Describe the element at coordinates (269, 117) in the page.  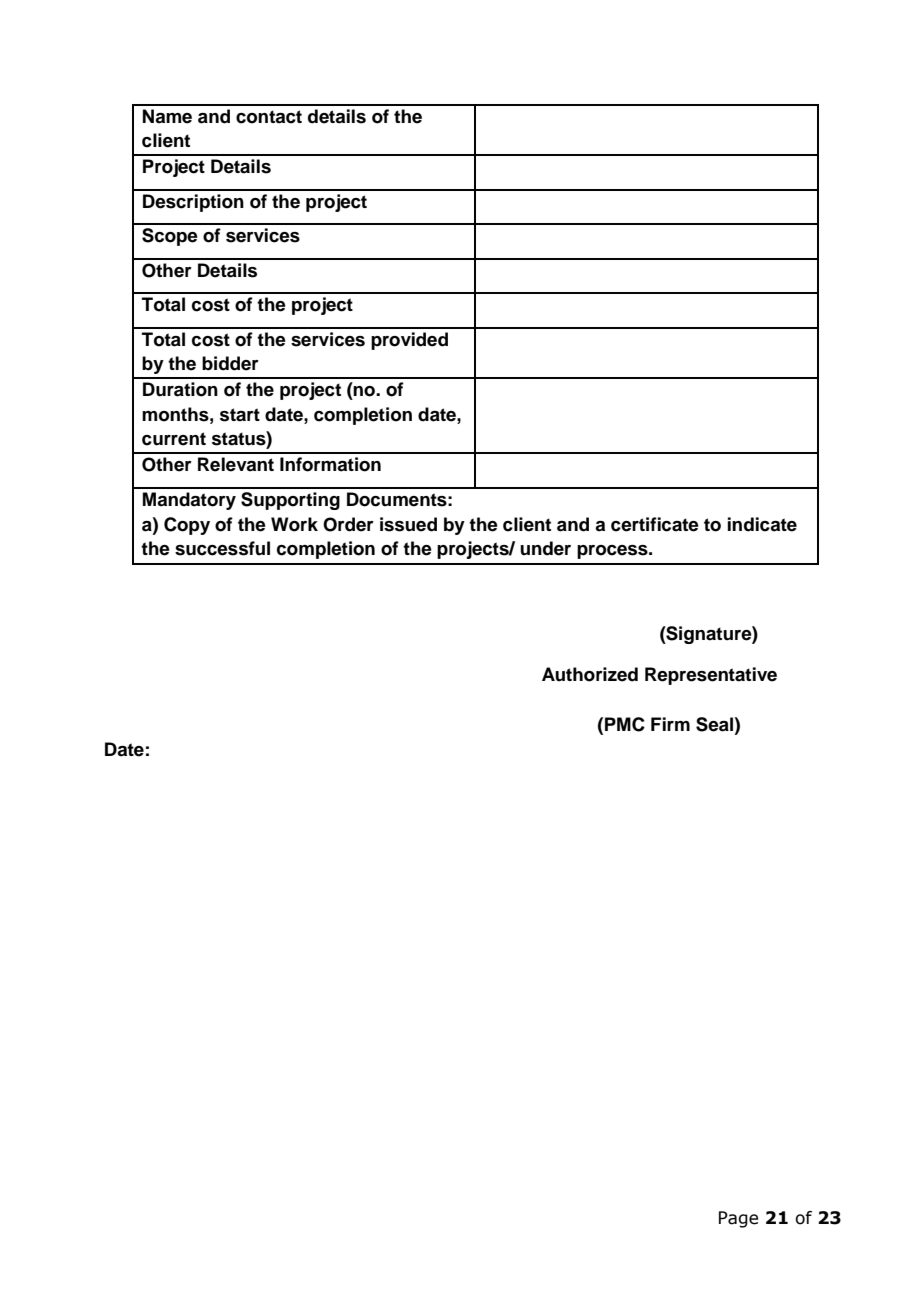
I see `contact` at that location.
